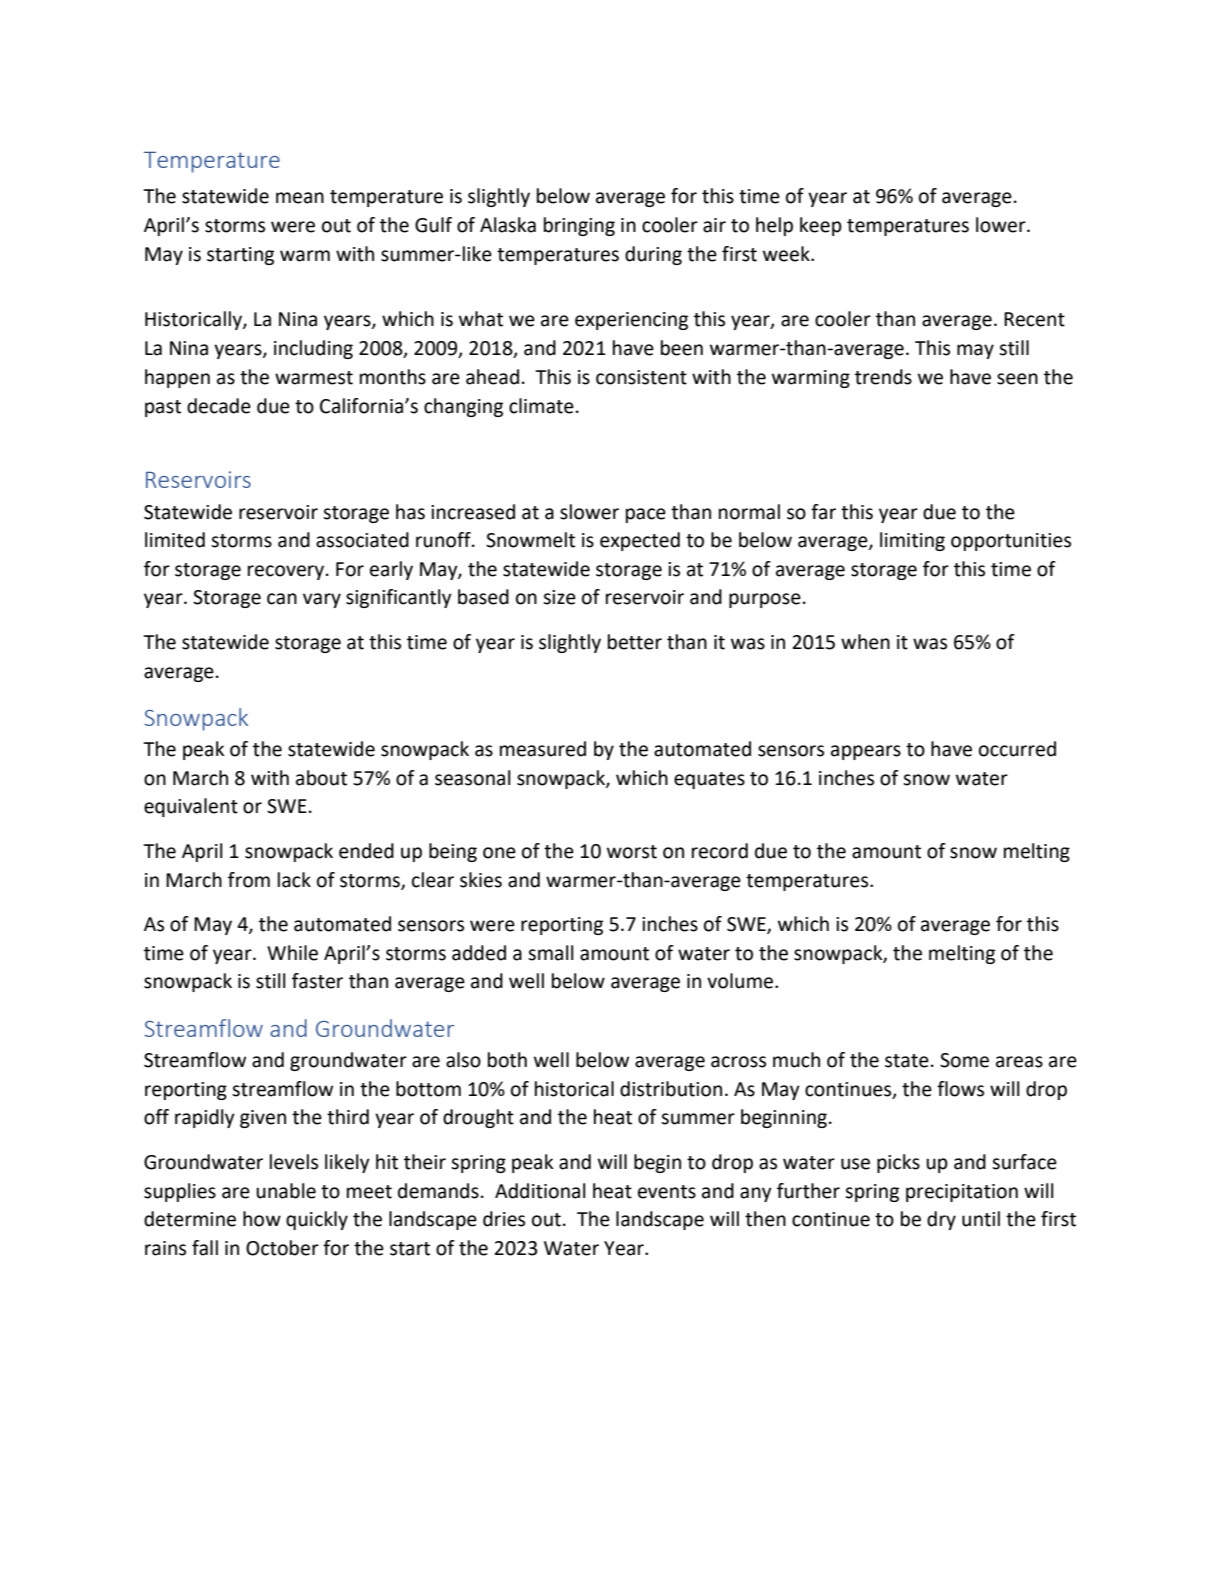 This page has height=1581, width=1222. I want to click on keep, so click(821, 226).
